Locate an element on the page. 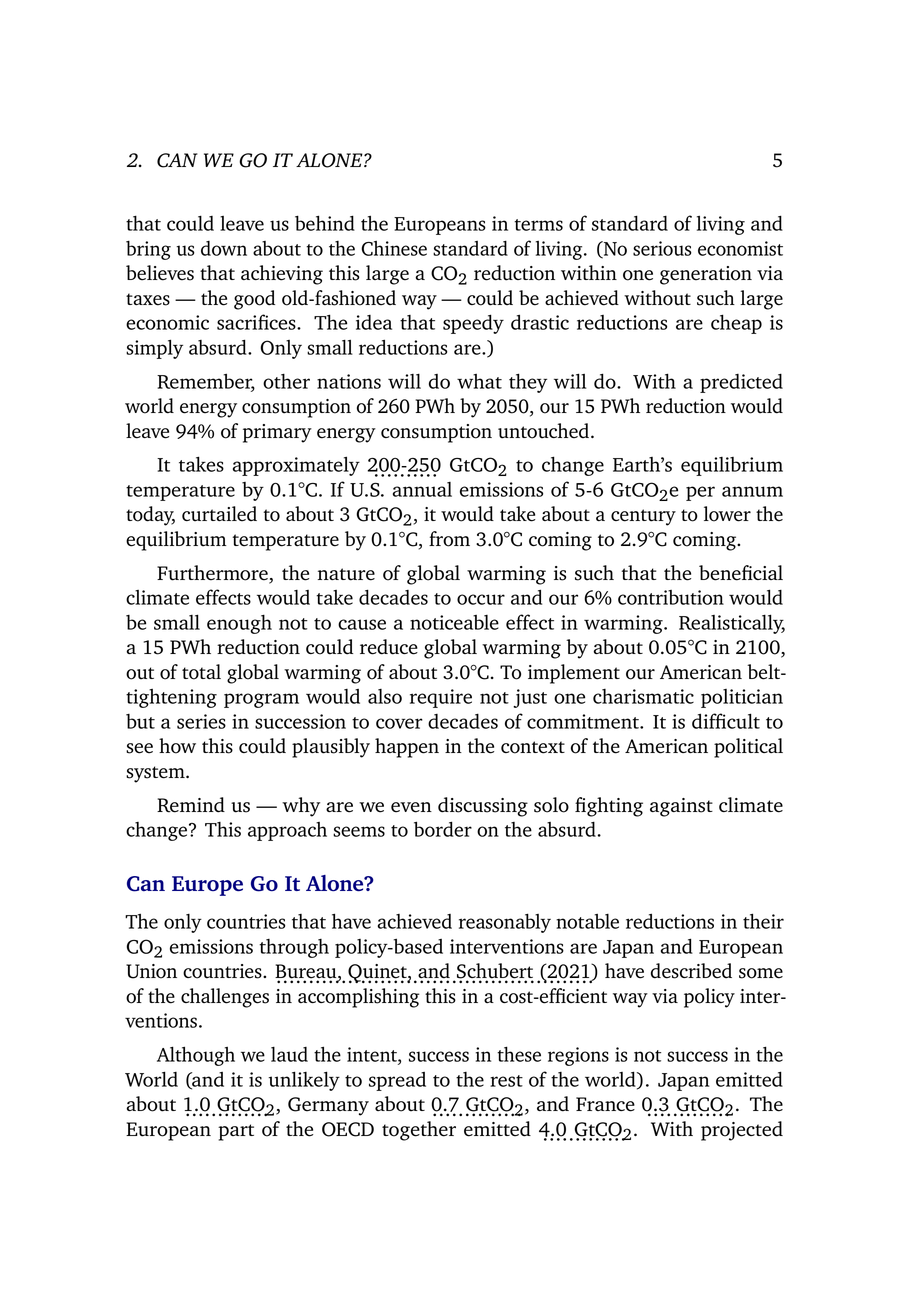 This page has height=1316, width=921. charismatic is located at coordinates (643, 696).
